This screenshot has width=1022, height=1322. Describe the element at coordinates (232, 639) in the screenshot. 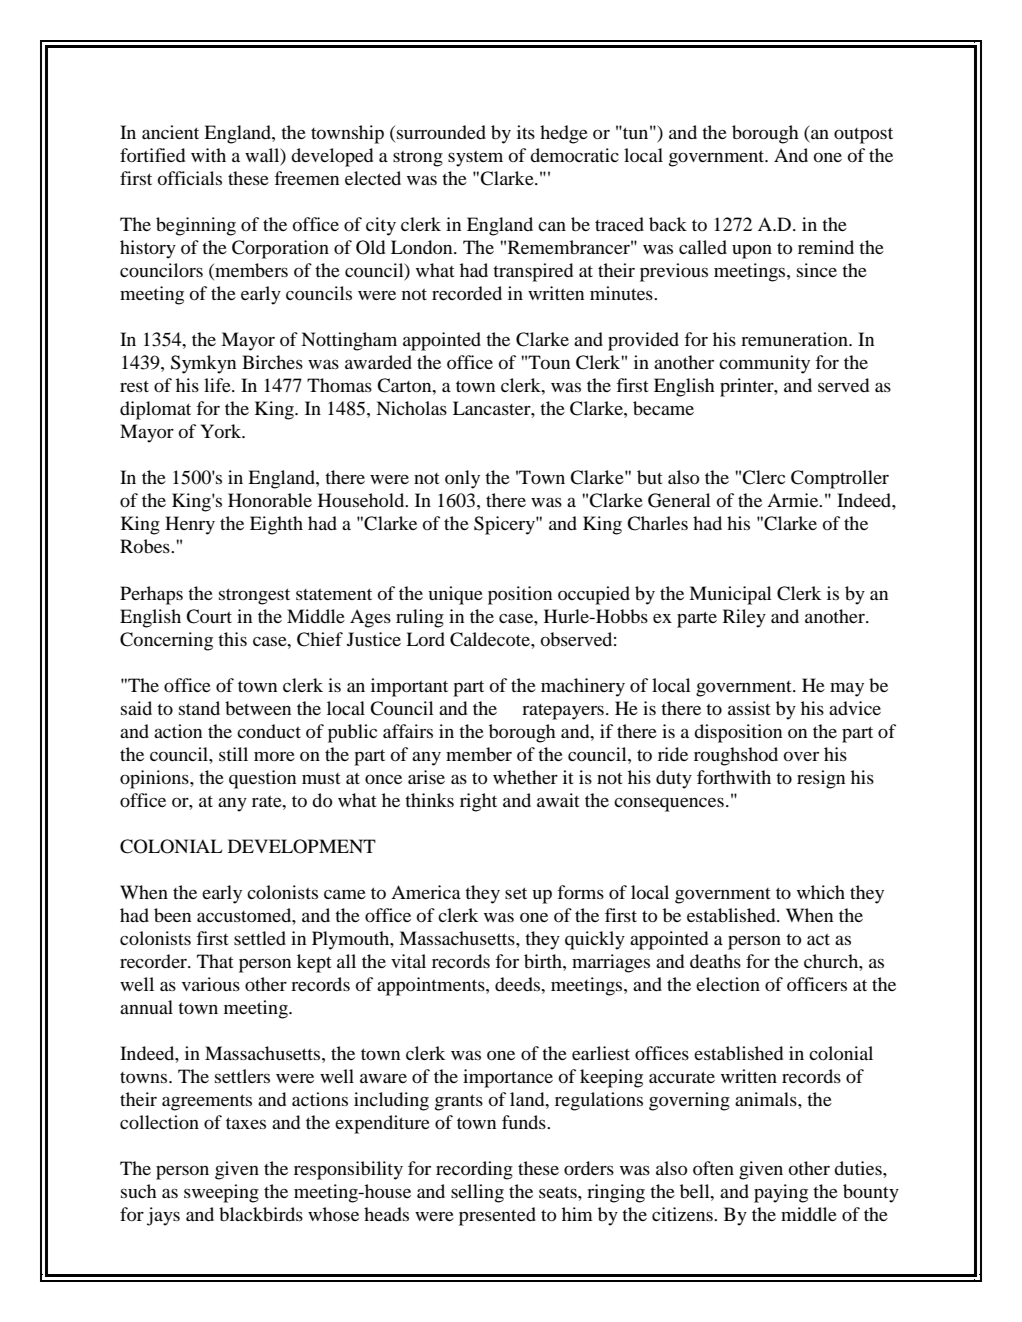

I see `this` at that location.
